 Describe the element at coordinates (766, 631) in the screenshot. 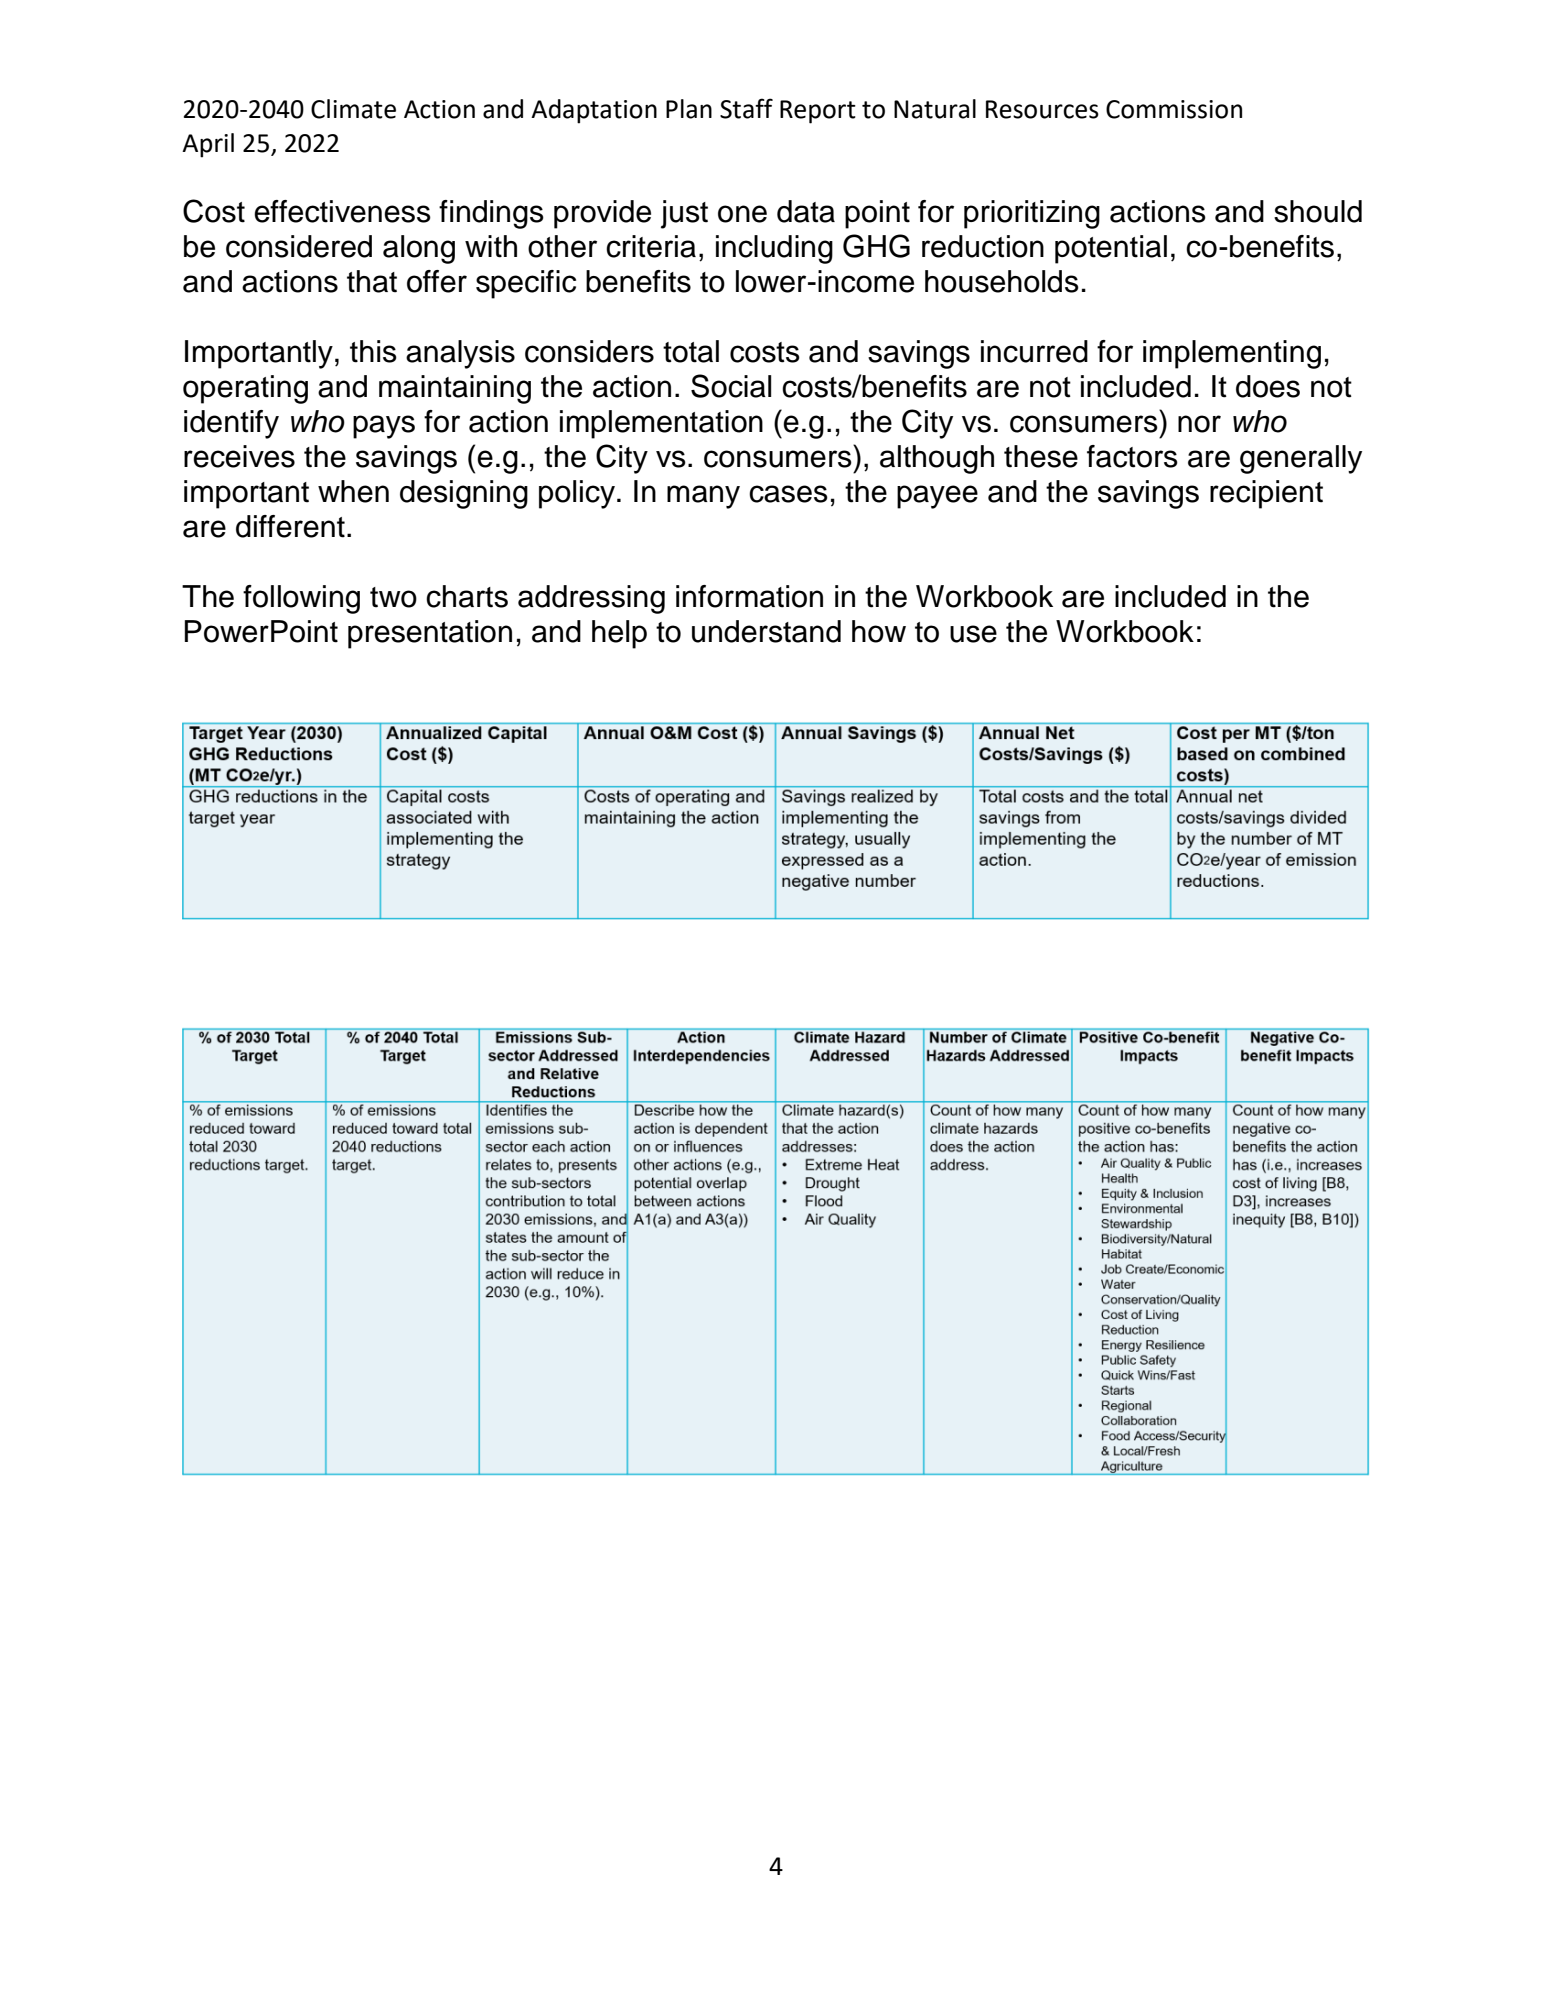

I see `understand` at that location.
